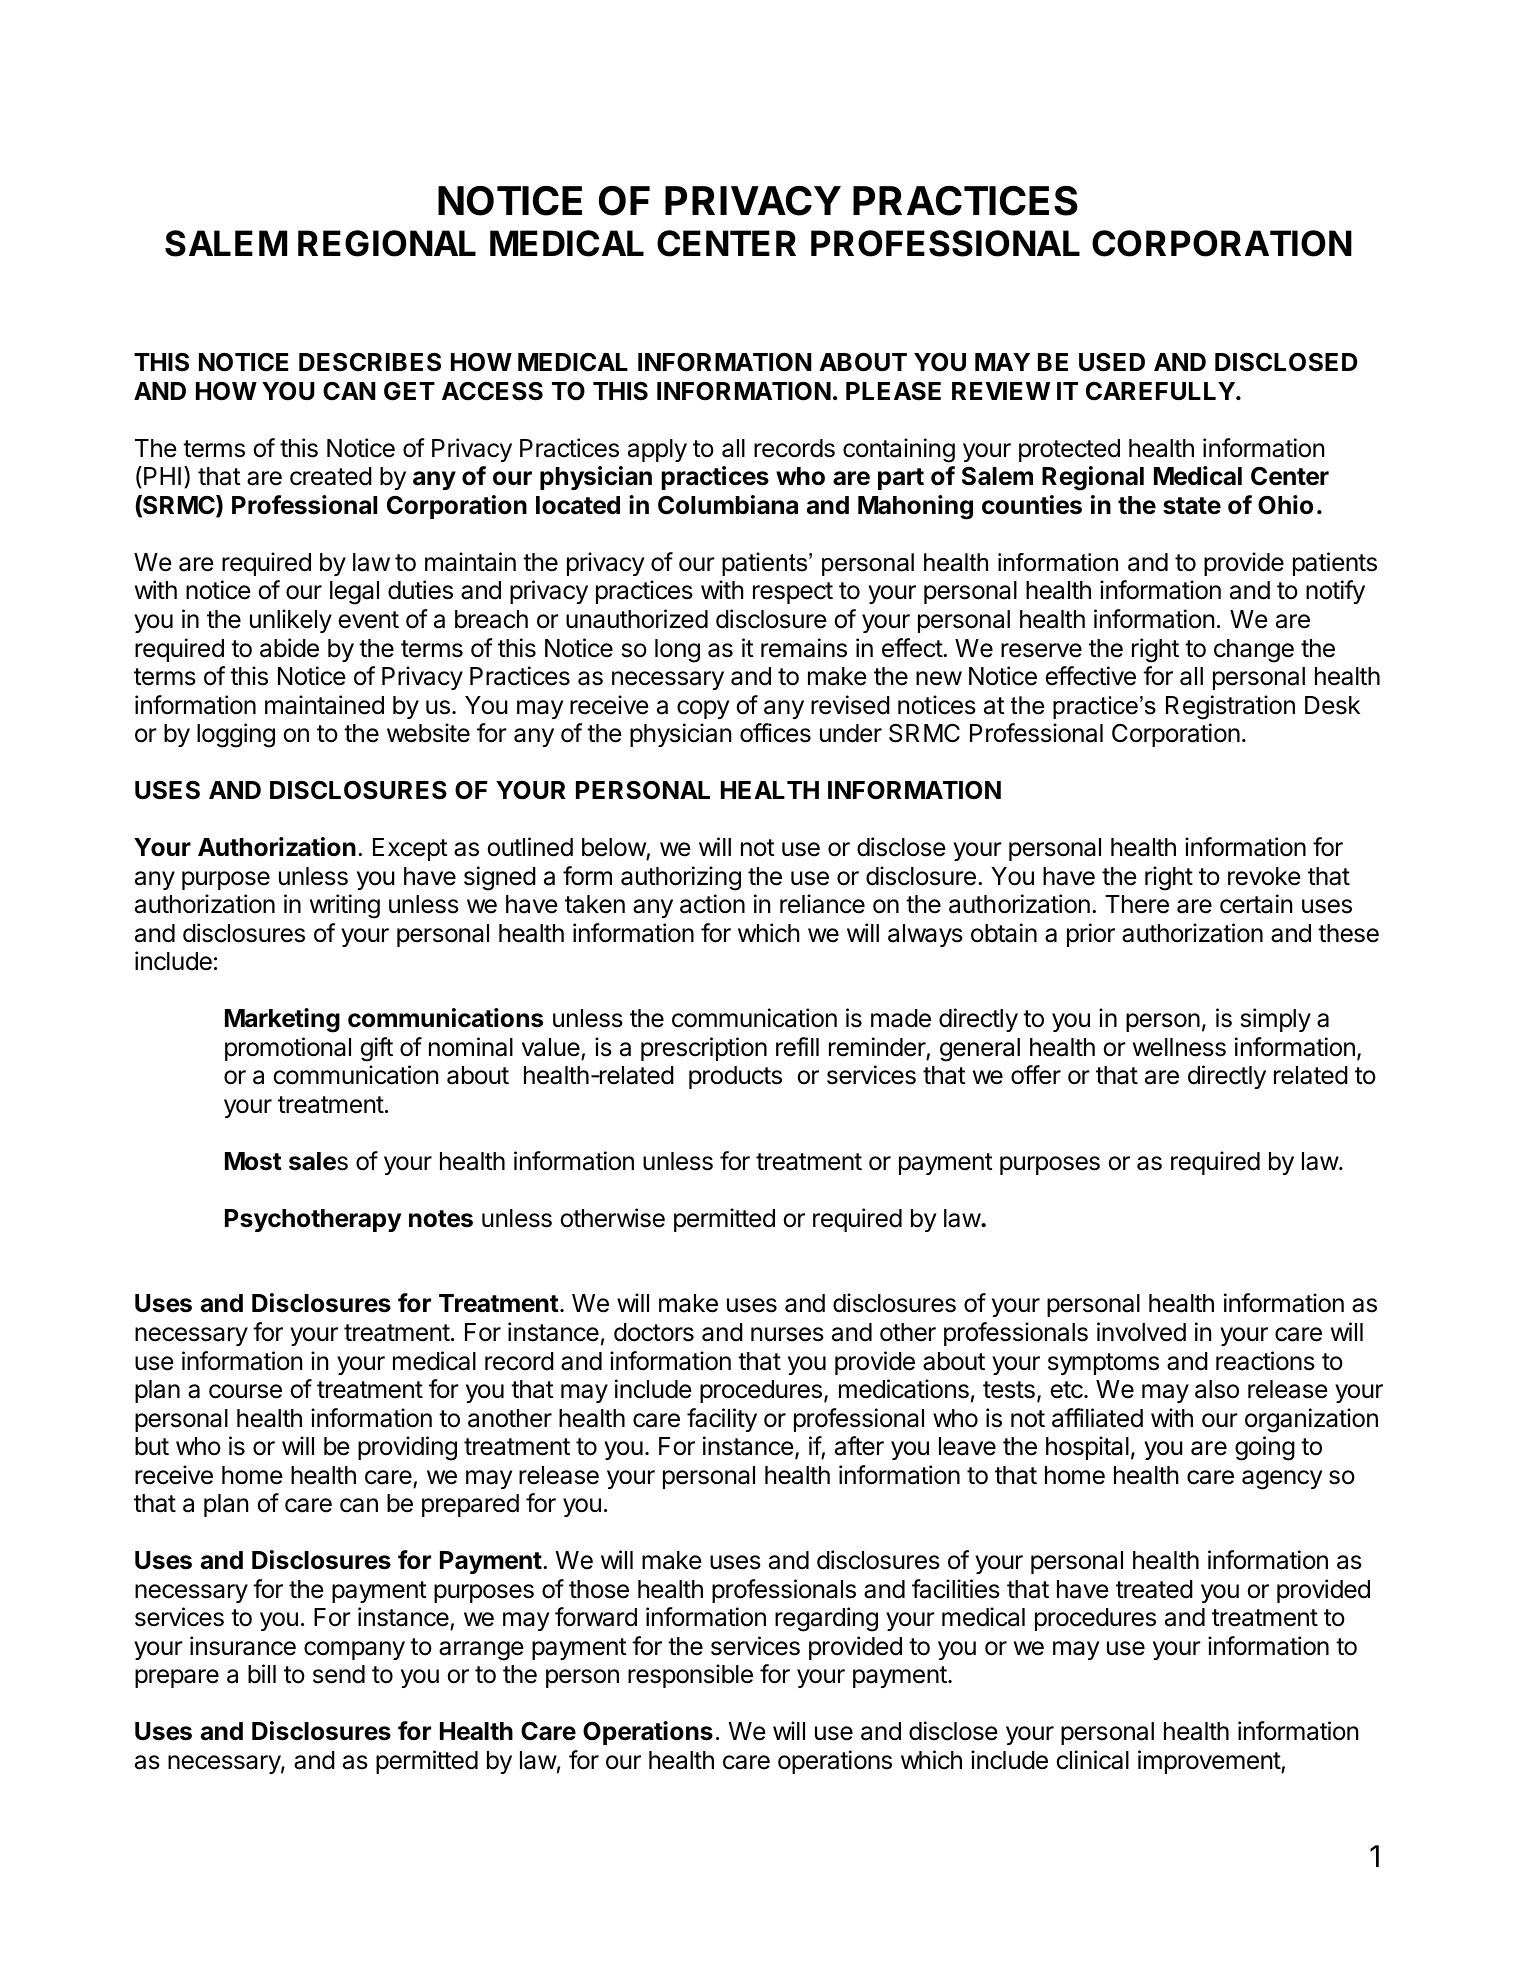 This image has width=1518, height=1964. What do you see at coordinates (657, 450) in the image?
I see `apply` at bounding box center [657, 450].
